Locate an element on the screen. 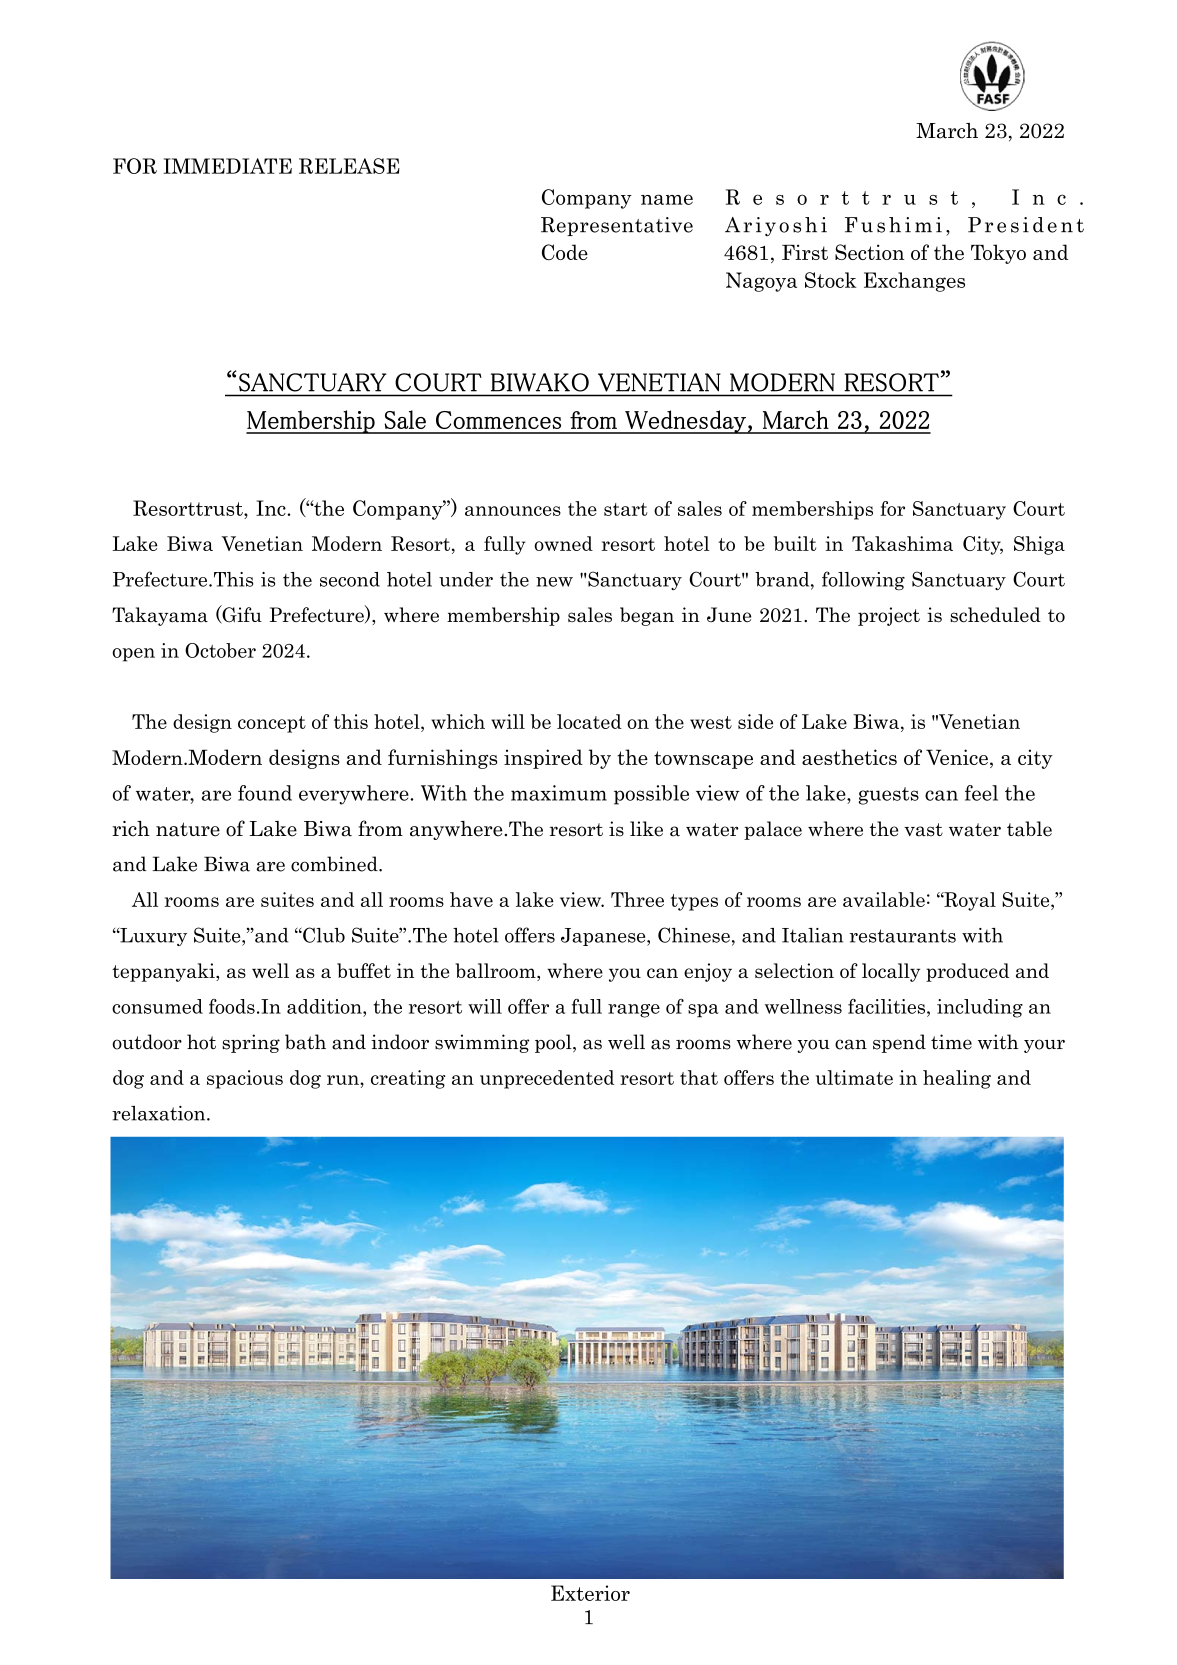 The image size is (1177, 1665). nature is located at coordinates (188, 829).
